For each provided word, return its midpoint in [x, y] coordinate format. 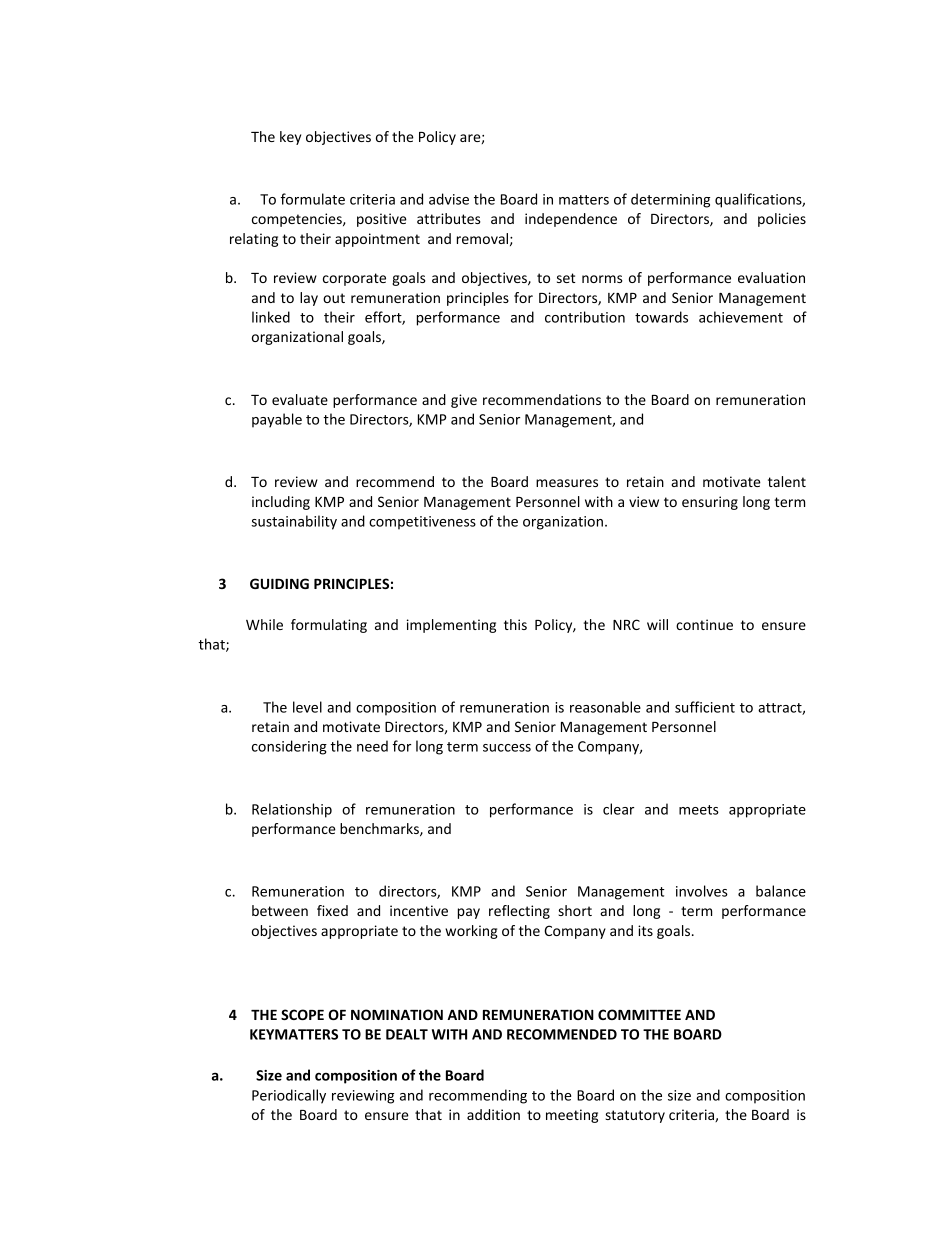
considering [289, 747]
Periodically [289, 1096]
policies [782, 220]
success [507, 748]
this [515, 624]
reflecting [519, 912]
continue [704, 624]
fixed [332, 910]
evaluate [300, 399]
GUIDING [279, 583]
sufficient [705, 707]
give [464, 401]
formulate [313, 199]
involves [702, 891]
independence [571, 220]
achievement [741, 317]
